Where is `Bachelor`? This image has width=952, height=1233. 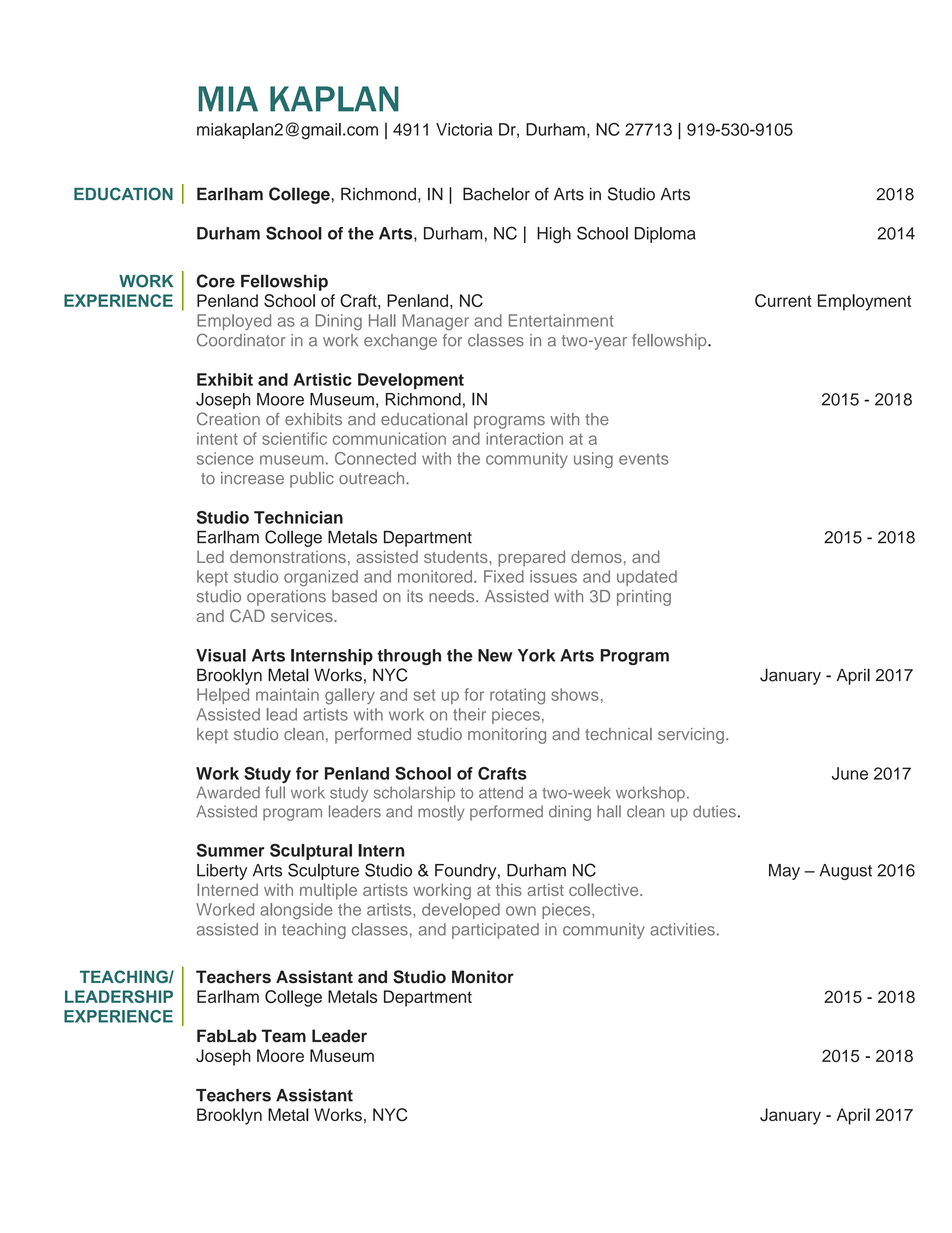 Bachelor is located at coordinates (496, 194).
